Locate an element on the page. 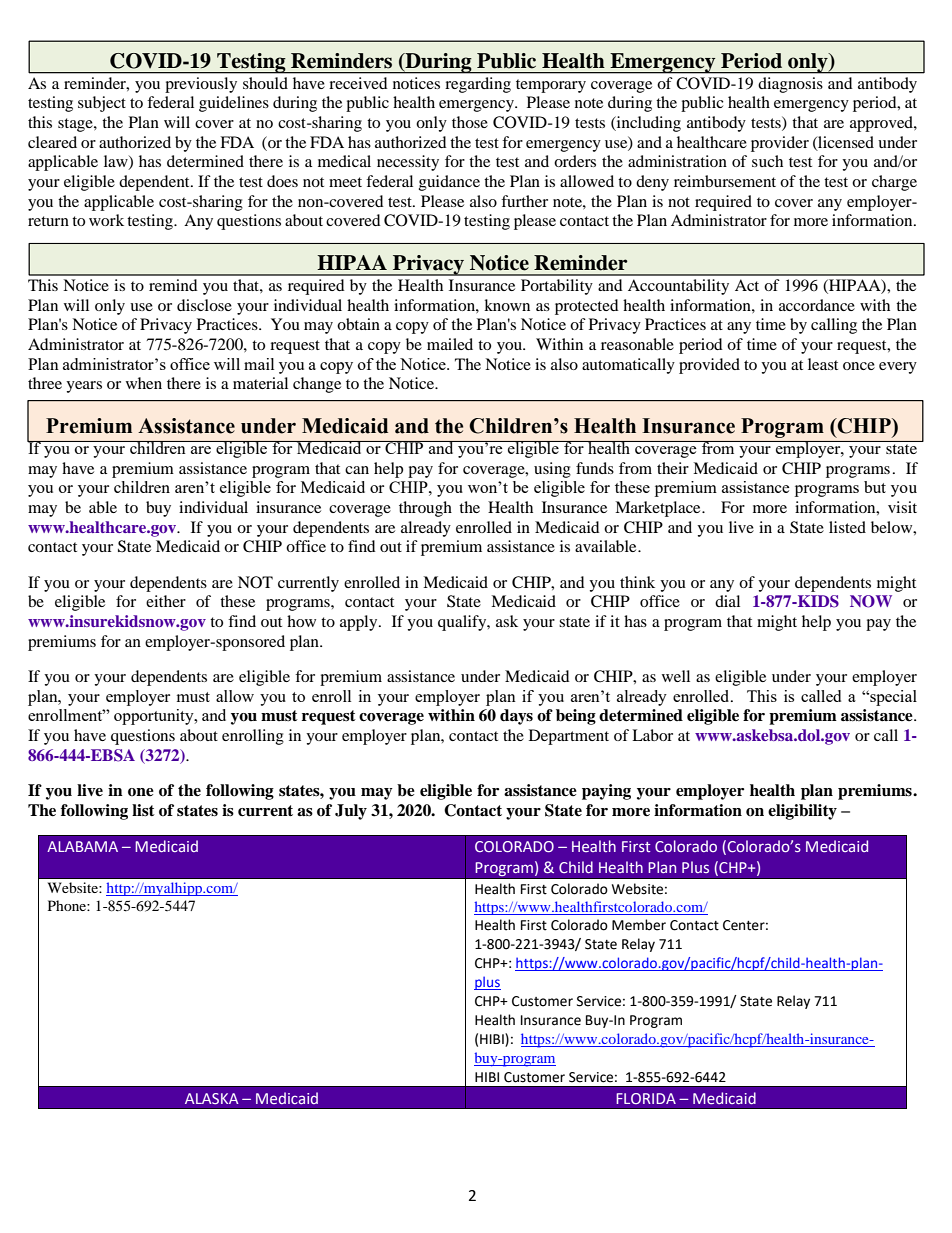  special is located at coordinates (892, 698).
